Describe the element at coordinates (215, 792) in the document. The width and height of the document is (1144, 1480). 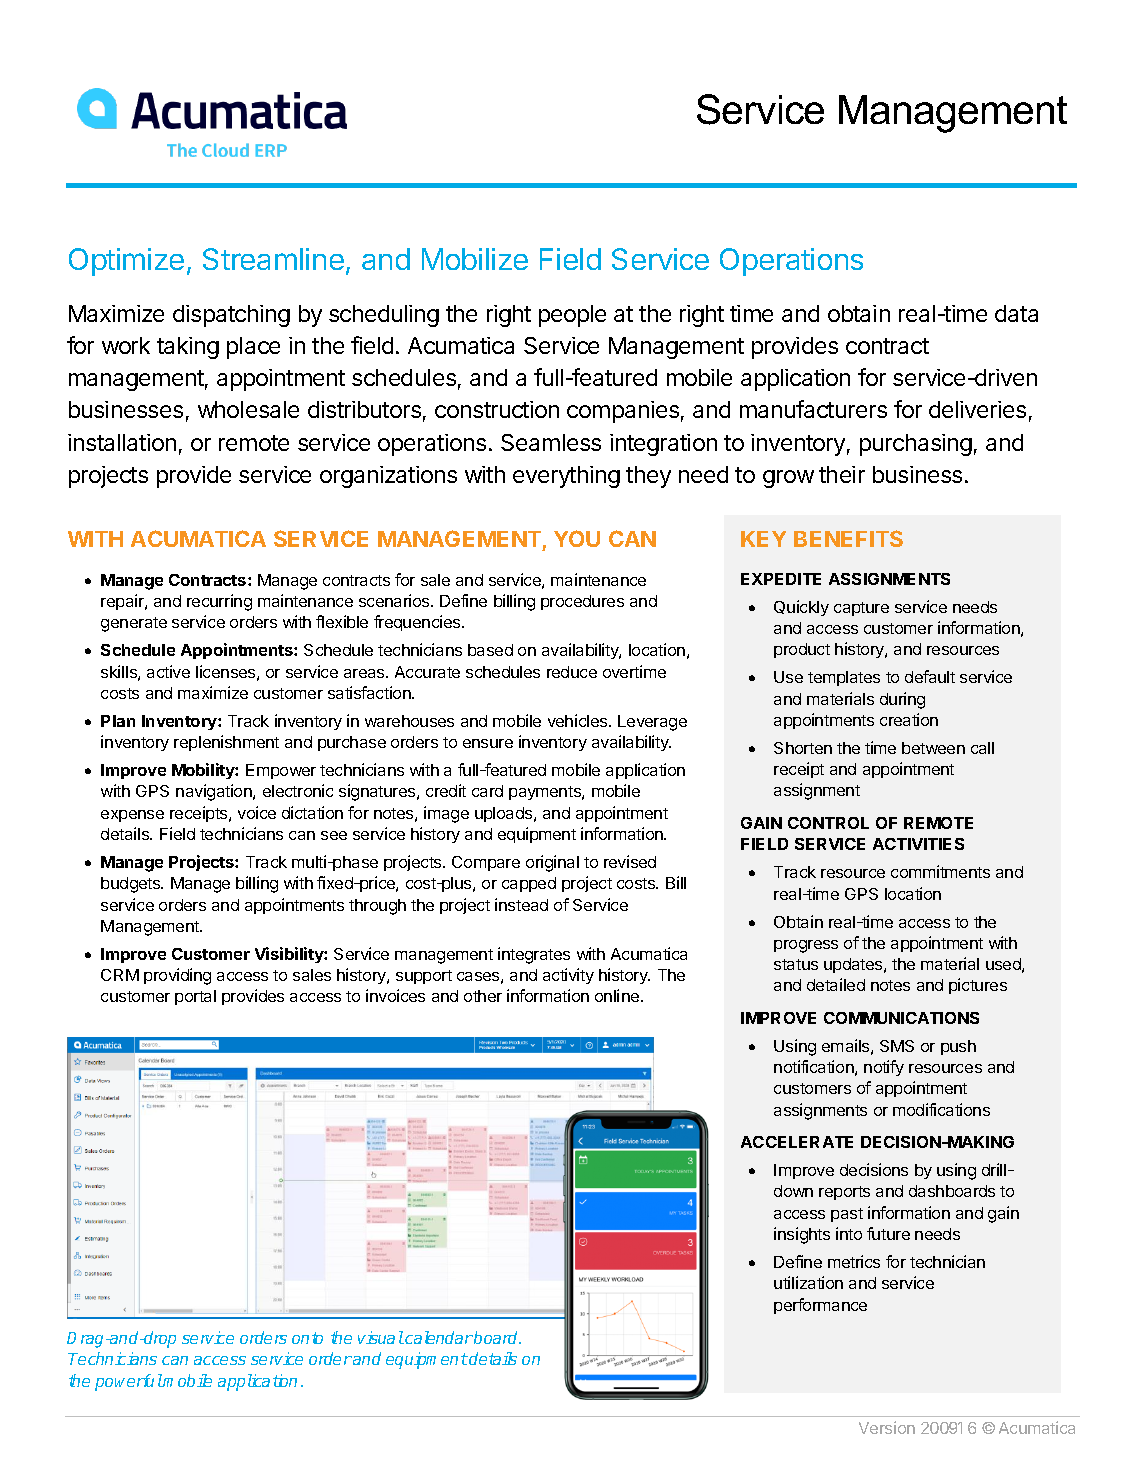
I see `navigation` at that location.
